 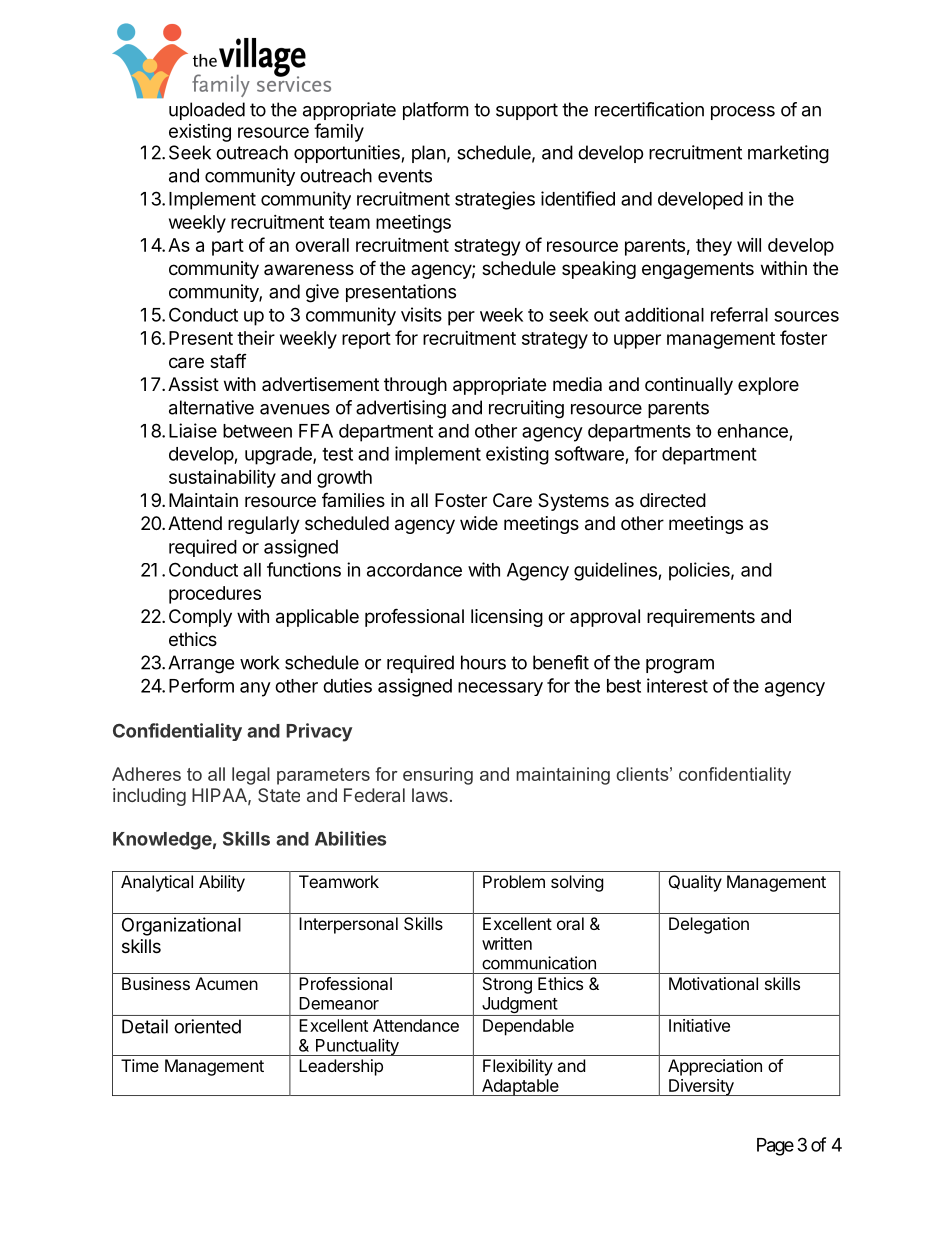 What do you see at coordinates (520, 1087) in the screenshot?
I see `Adaptable` at bounding box center [520, 1087].
